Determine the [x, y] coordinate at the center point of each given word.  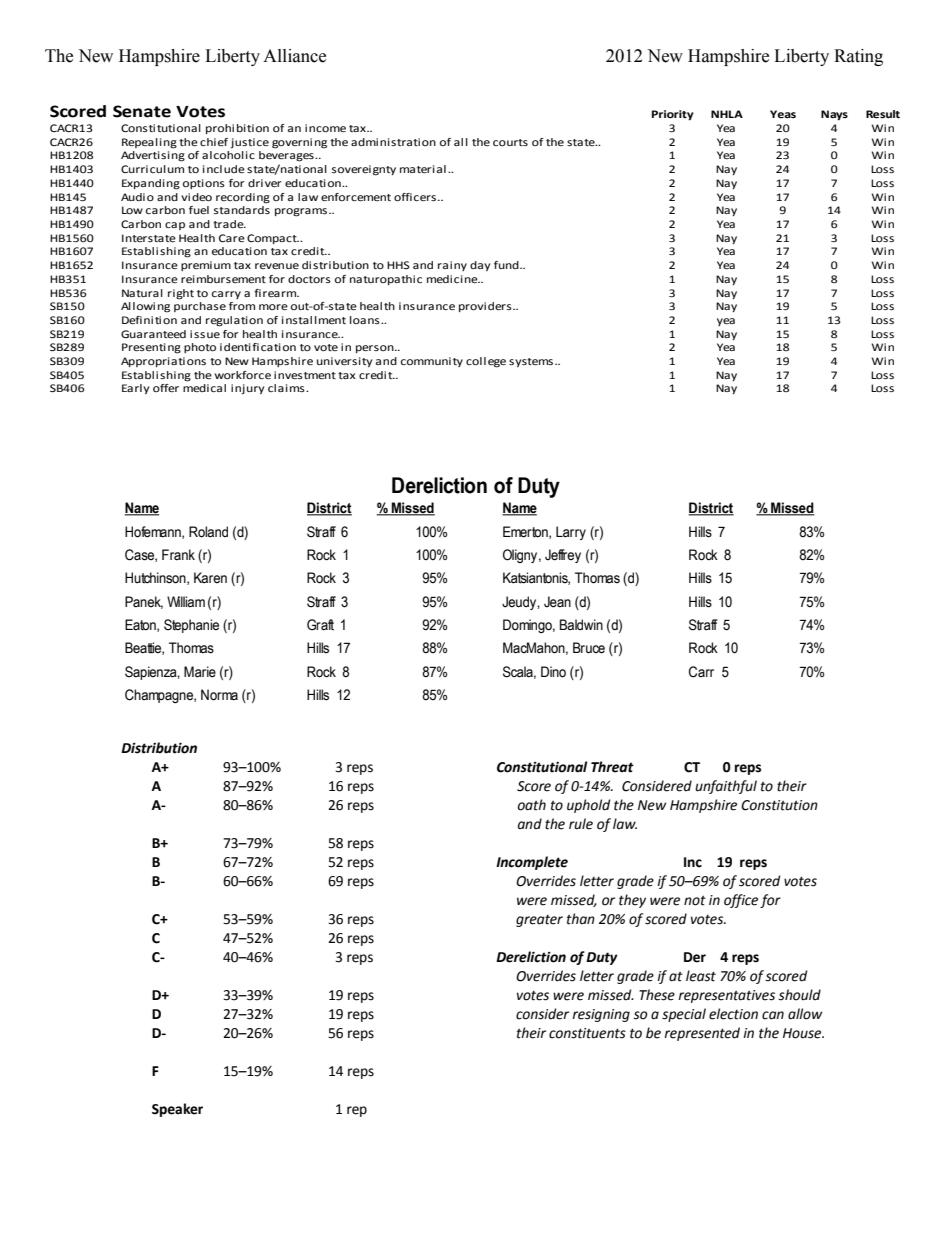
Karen [210, 577]
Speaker [177, 1110]
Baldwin [581, 624]
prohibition [237, 129]
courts [510, 142]
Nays [834, 115]
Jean [557, 602]
